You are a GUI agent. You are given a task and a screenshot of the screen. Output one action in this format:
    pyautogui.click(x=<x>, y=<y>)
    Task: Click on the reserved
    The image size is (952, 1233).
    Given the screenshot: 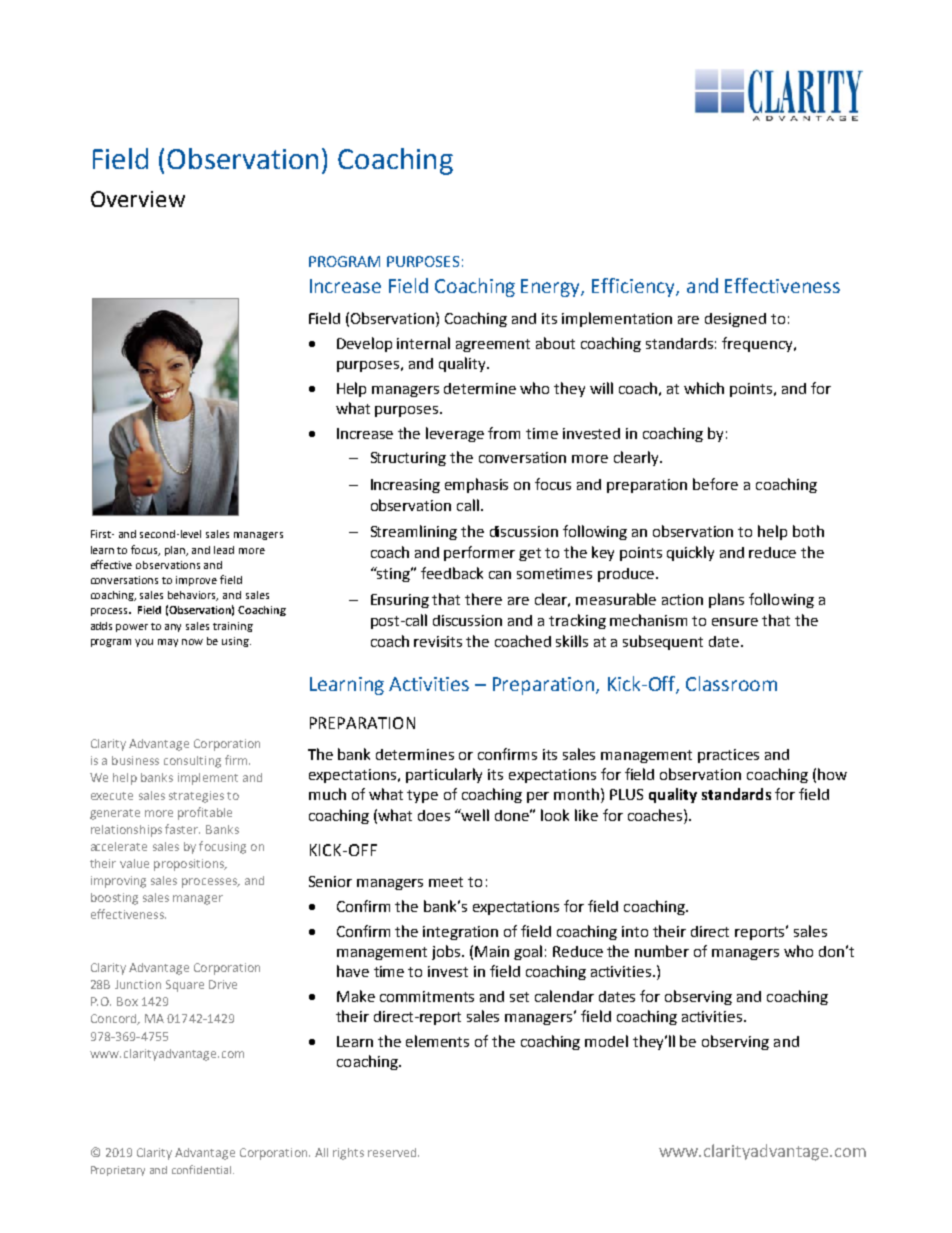 What is the action you would take?
    pyautogui.click(x=393, y=1152)
